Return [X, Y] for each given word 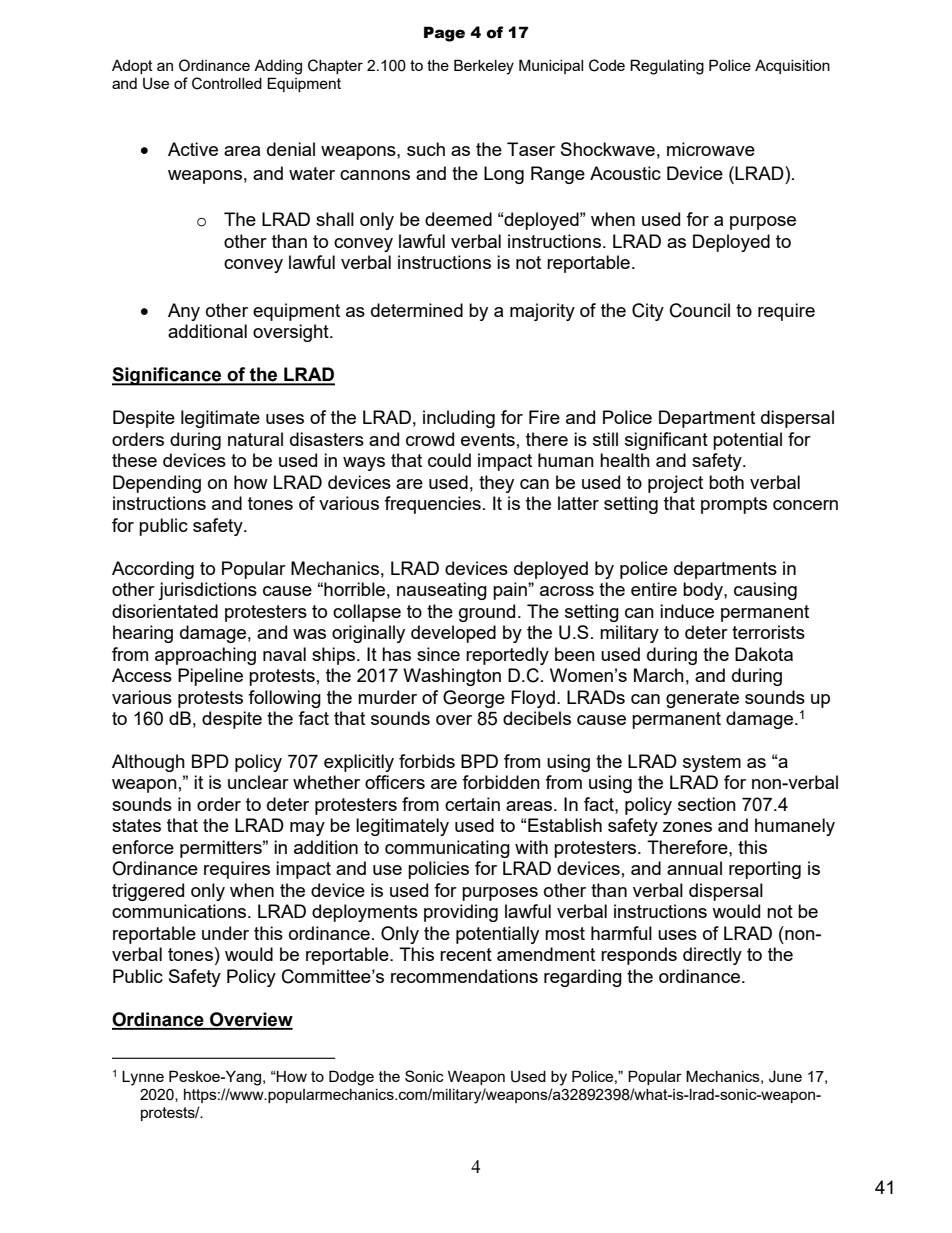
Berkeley [484, 67]
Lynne [143, 1078]
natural [255, 439]
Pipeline [210, 677]
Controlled [227, 83]
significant [666, 441]
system [712, 763]
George [474, 699]
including [459, 419]
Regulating [667, 67]
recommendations [464, 976]
